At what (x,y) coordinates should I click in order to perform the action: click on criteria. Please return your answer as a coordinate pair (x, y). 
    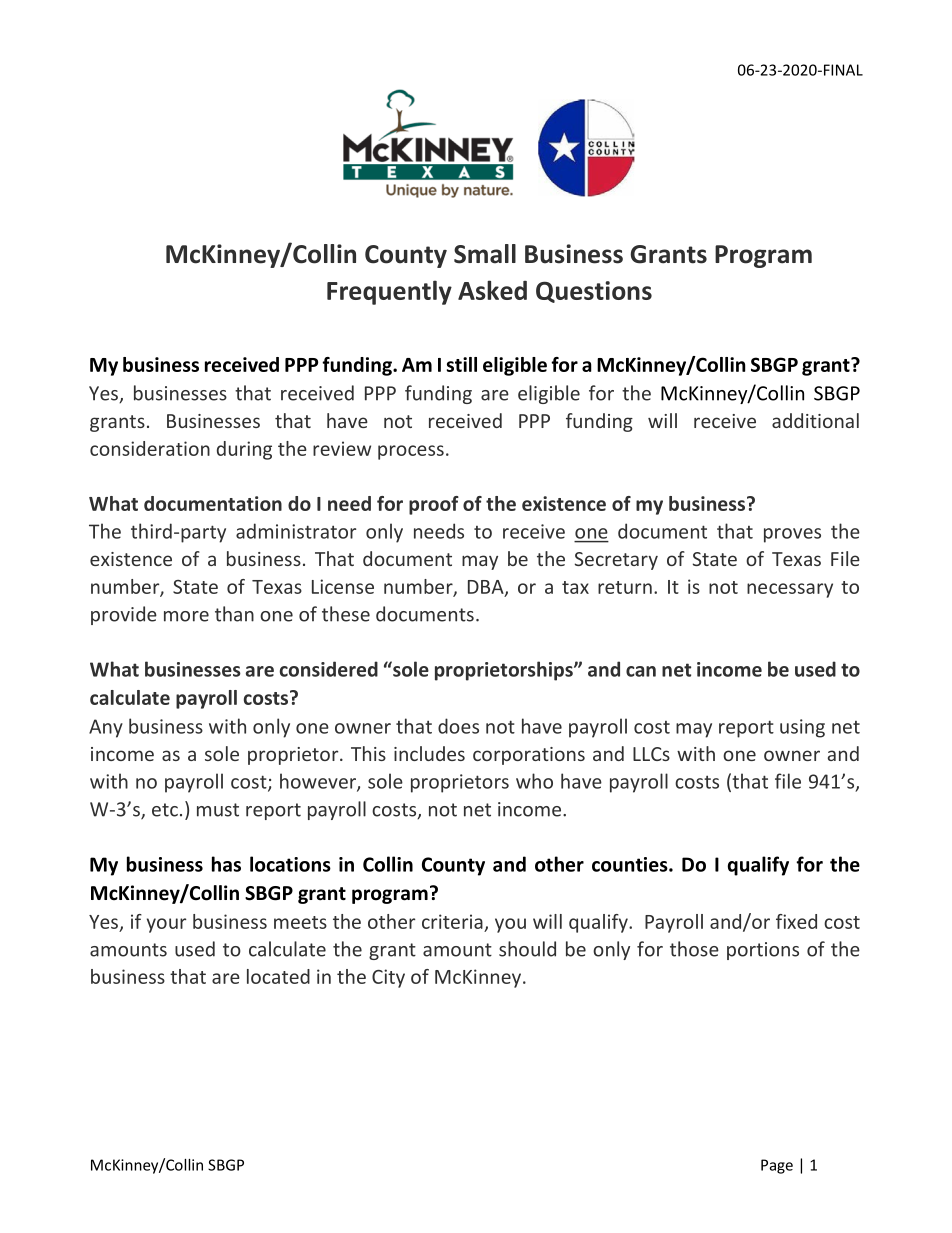
    Looking at the image, I should click on (452, 921).
